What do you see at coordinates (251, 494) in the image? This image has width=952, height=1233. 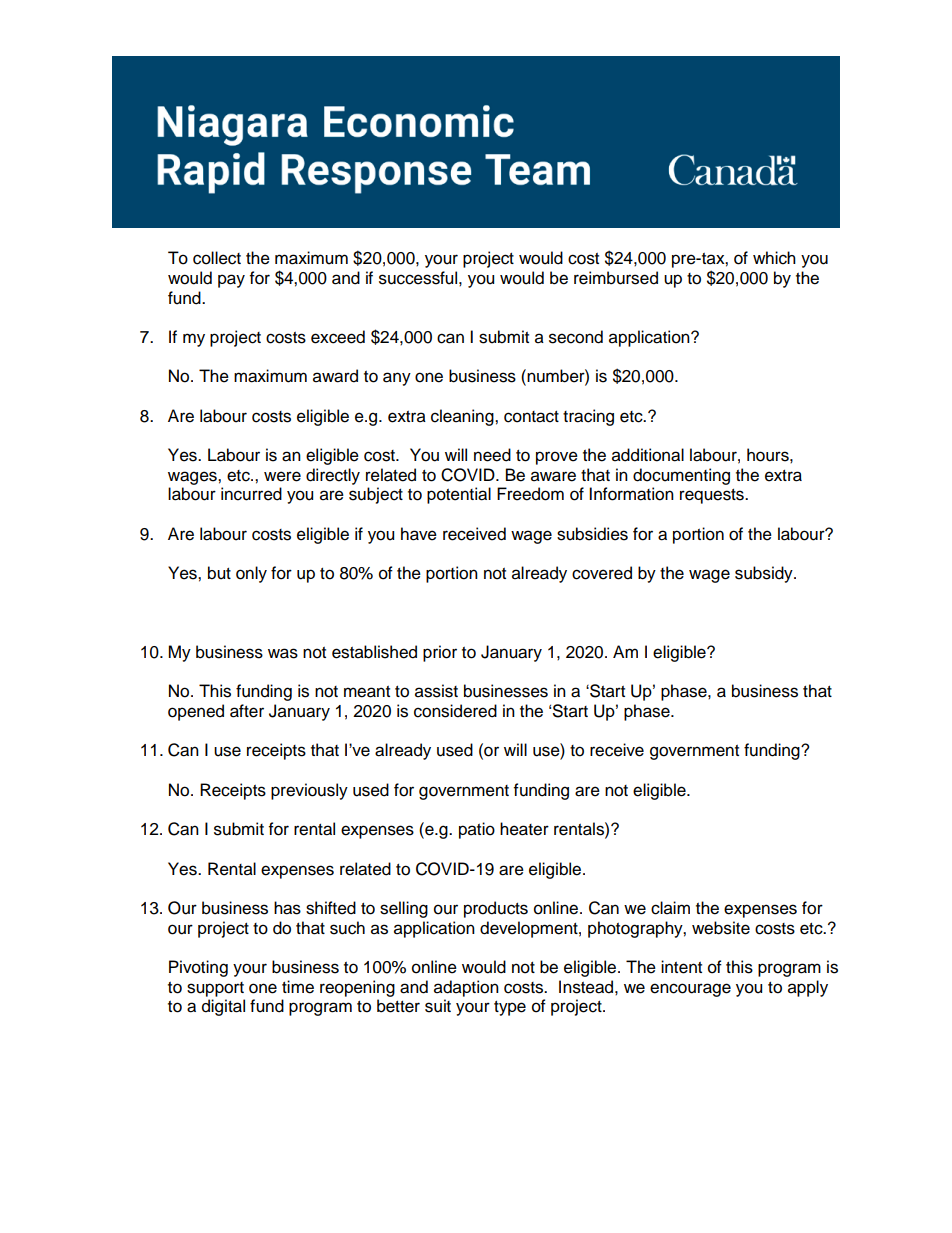 I see `incurred` at bounding box center [251, 494].
